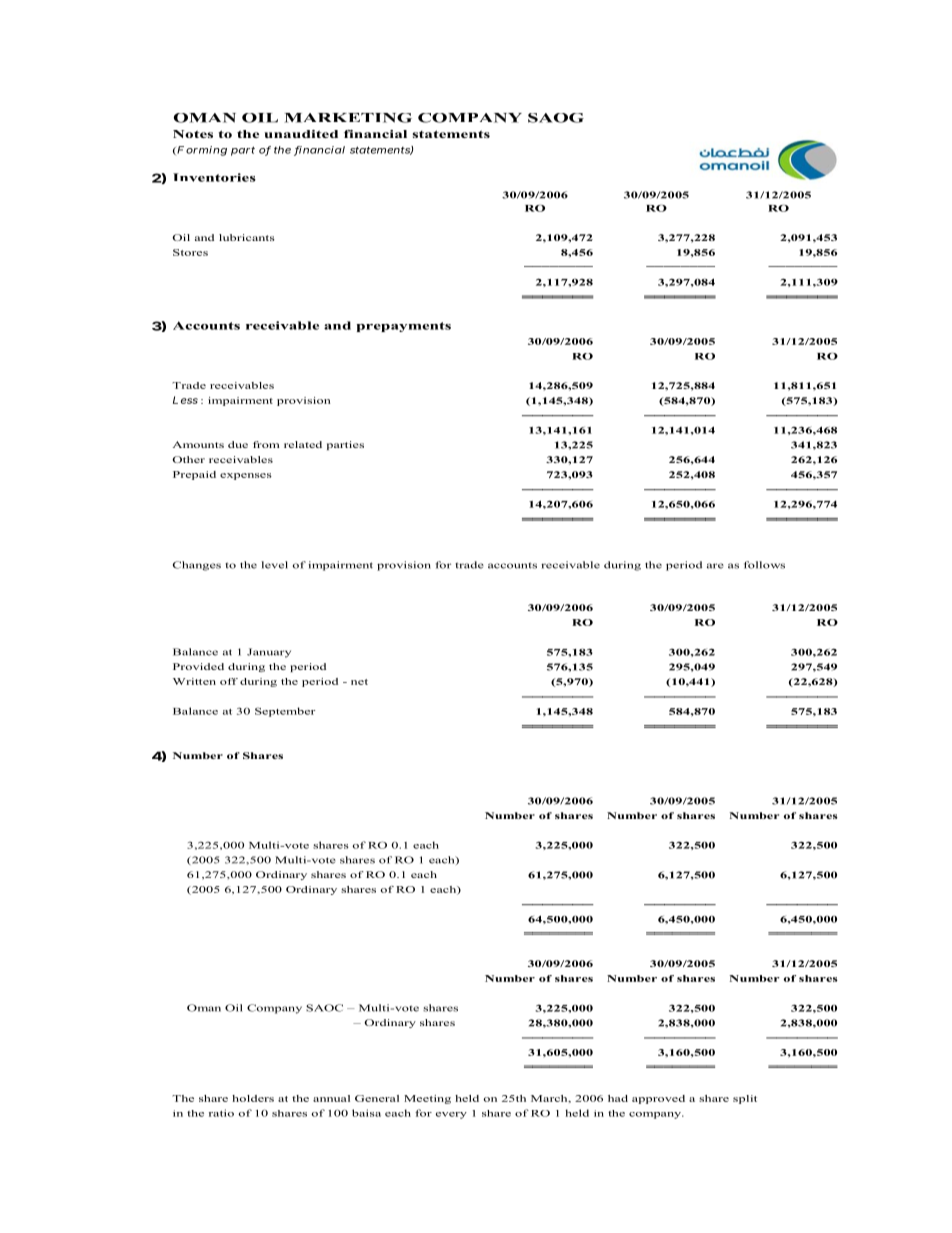 The width and height of the image is (952, 1233). Describe the element at coordinates (247, 237) in the image. I see `lubricants` at that location.
